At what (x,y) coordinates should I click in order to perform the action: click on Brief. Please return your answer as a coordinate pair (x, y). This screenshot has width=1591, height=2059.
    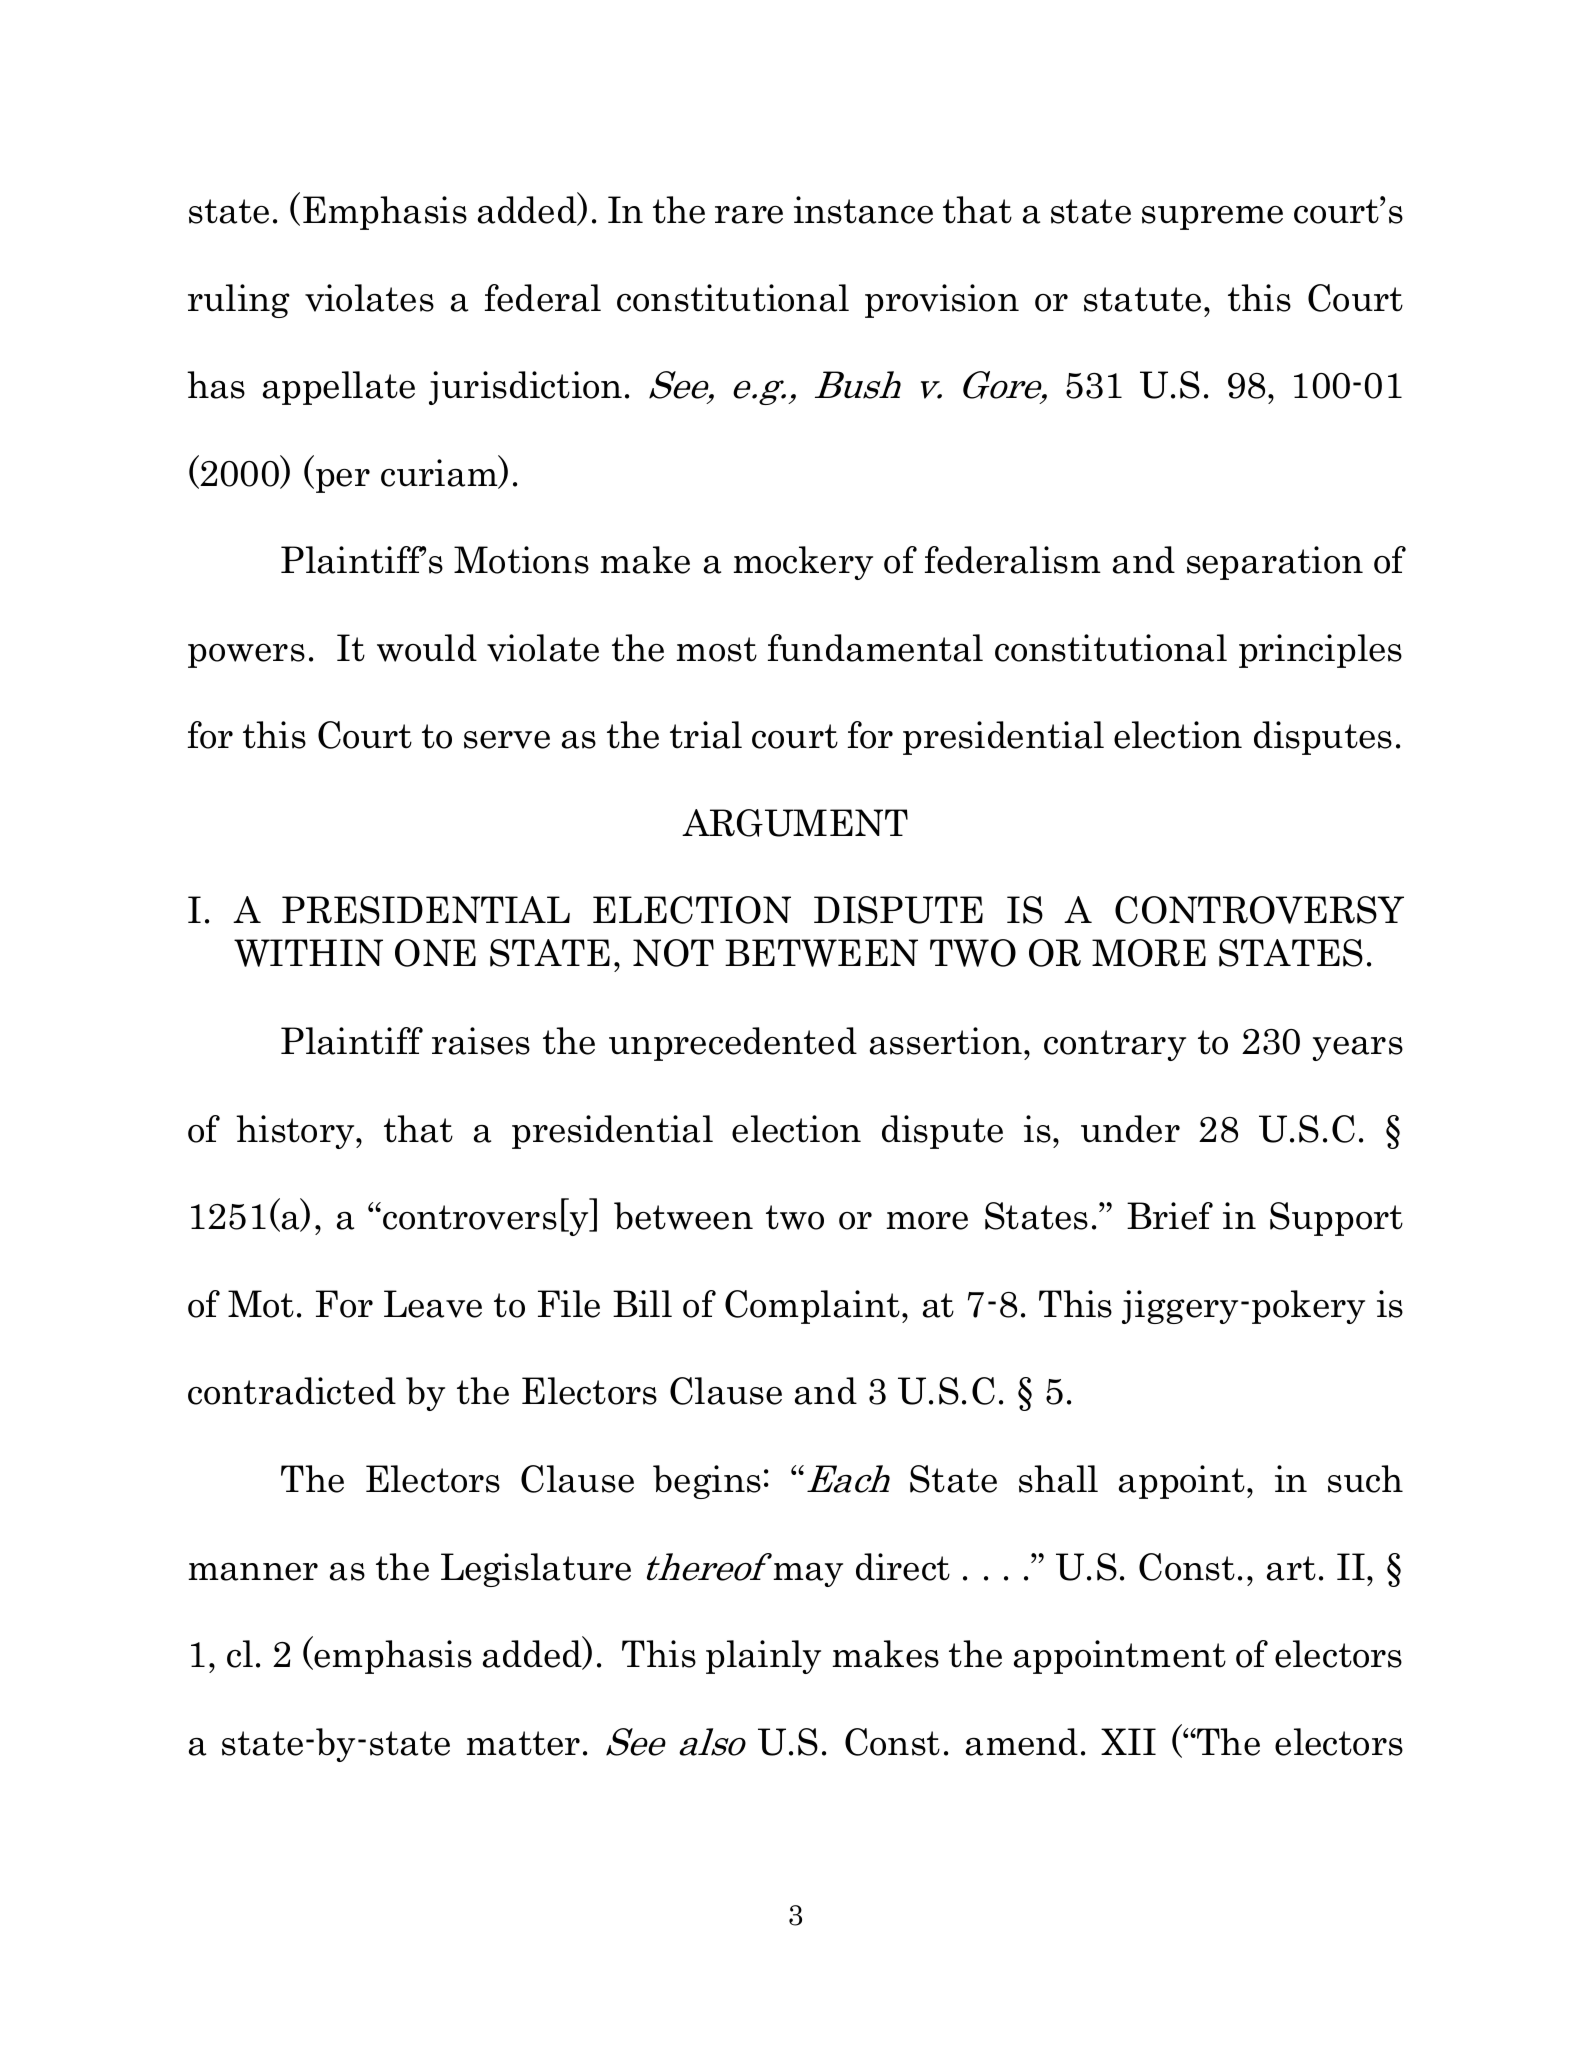
    Looking at the image, I should click on (1170, 1216).
